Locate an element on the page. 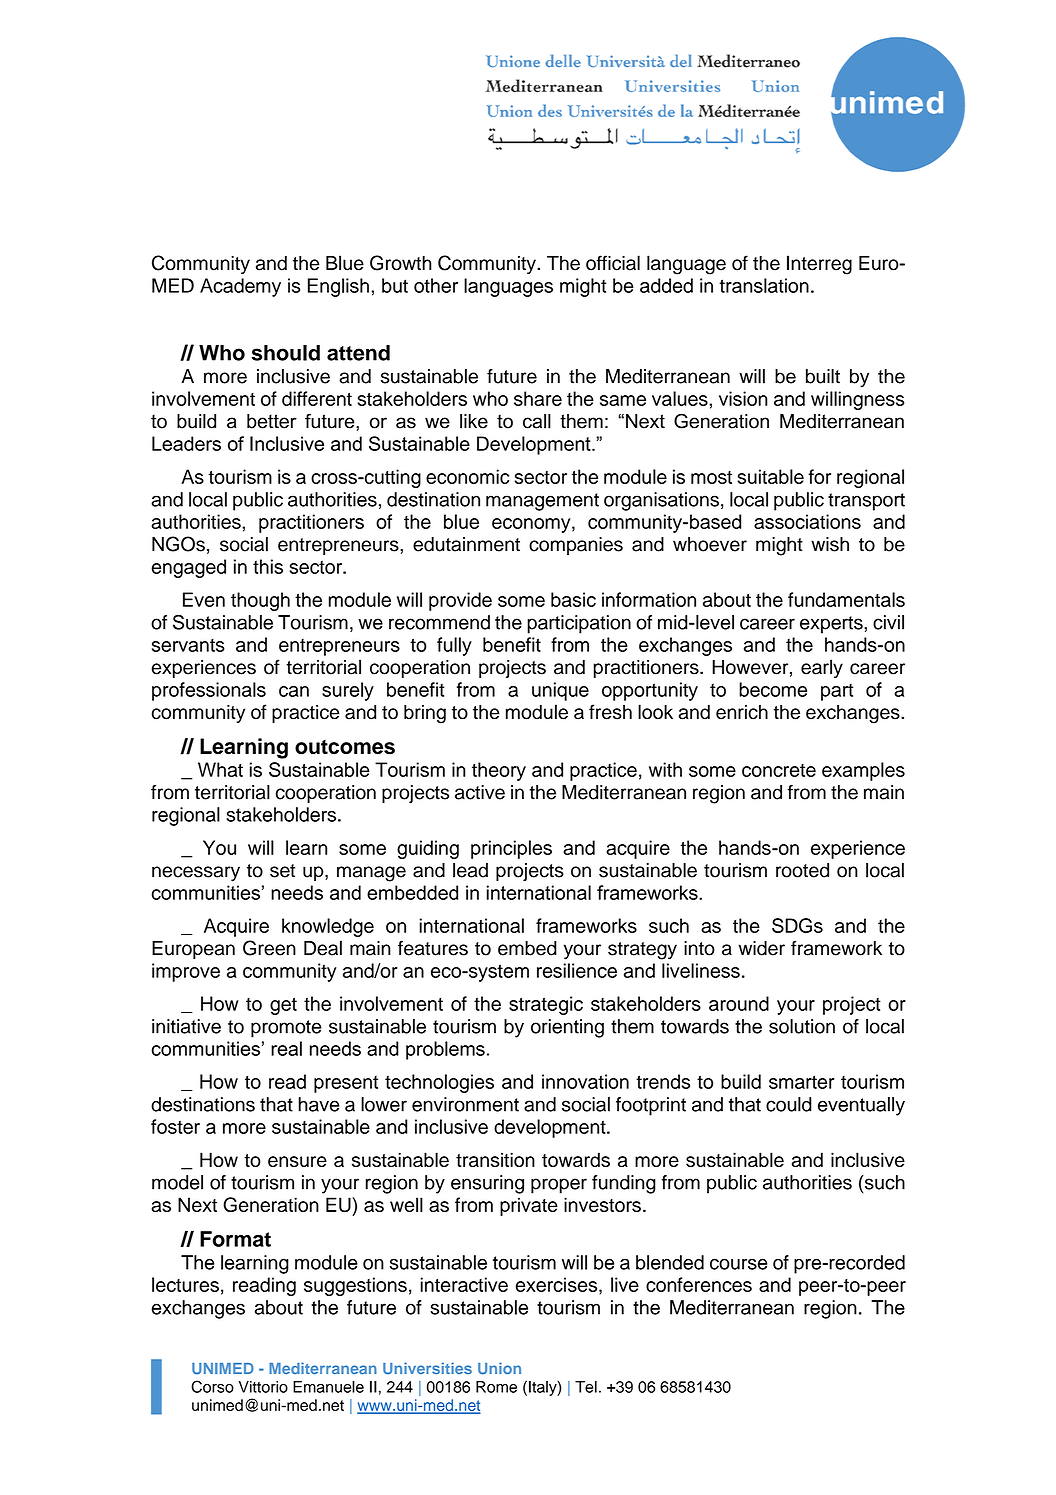 The height and width of the document is (1495, 1056). principles is located at coordinates (511, 849).
